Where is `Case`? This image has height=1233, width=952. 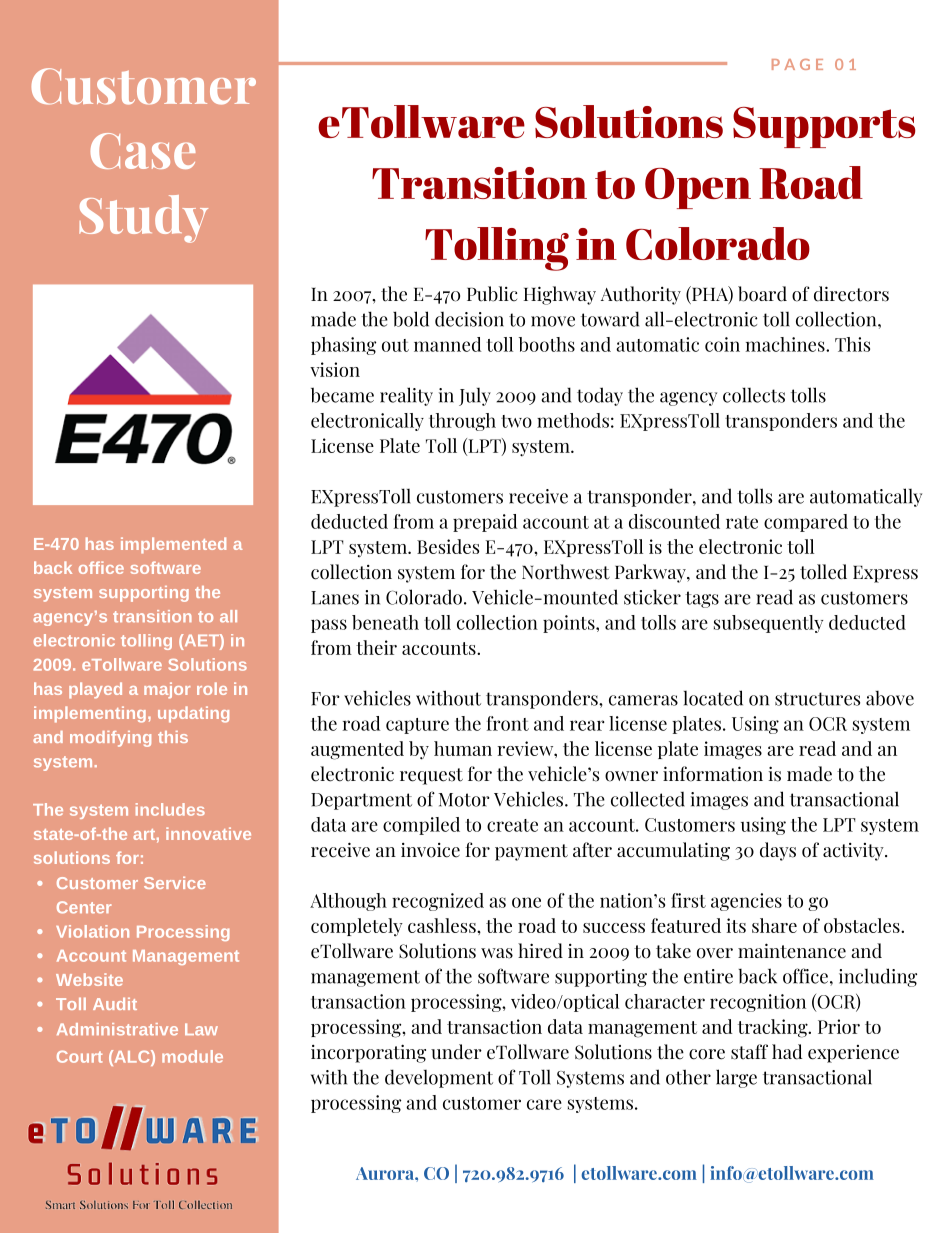 Case is located at coordinates (143, 151).
